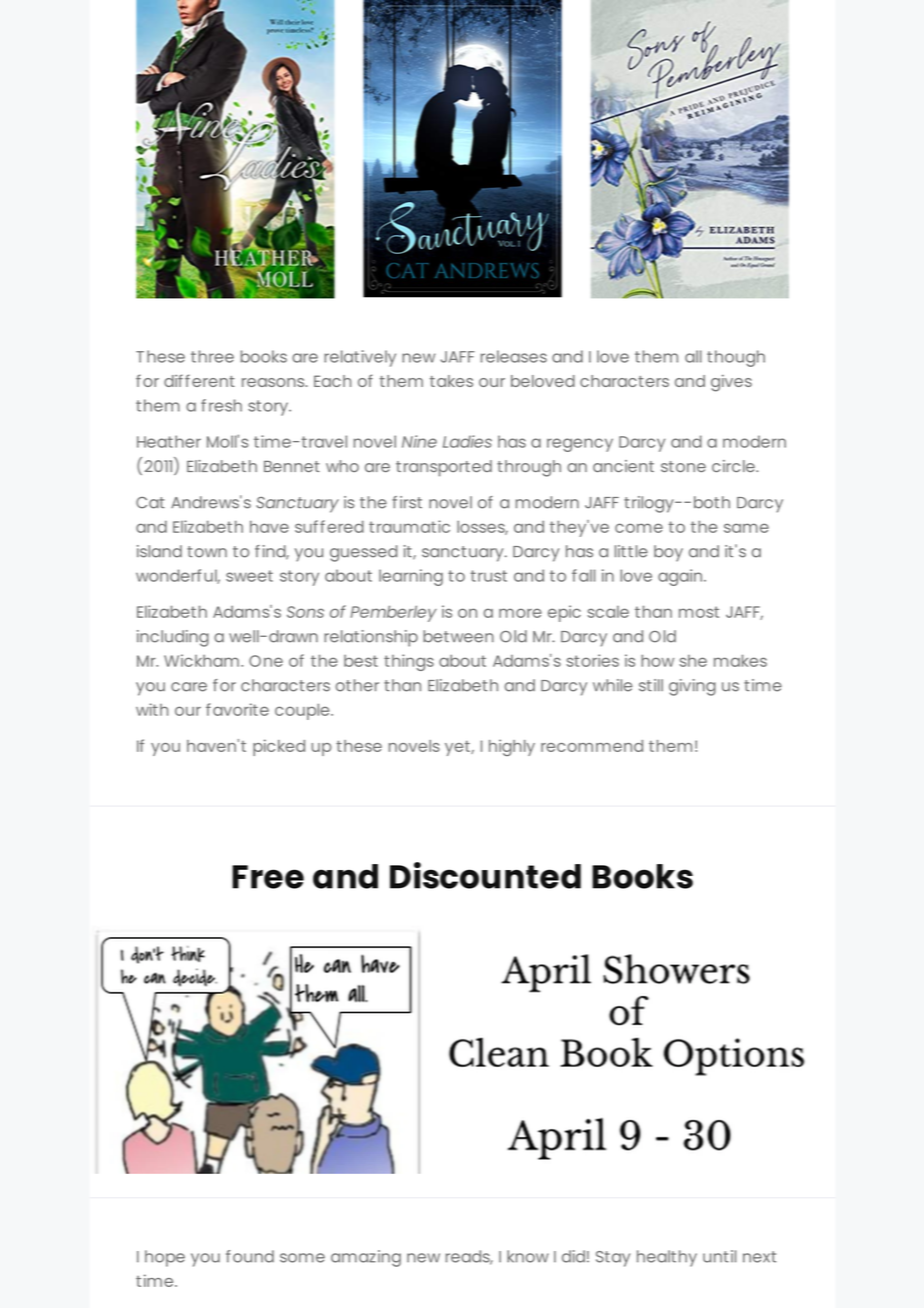 The height and width of the document is (1308, 924). Describe the element at coordinates (451, 381) in the document. I see `takes` at that location.
